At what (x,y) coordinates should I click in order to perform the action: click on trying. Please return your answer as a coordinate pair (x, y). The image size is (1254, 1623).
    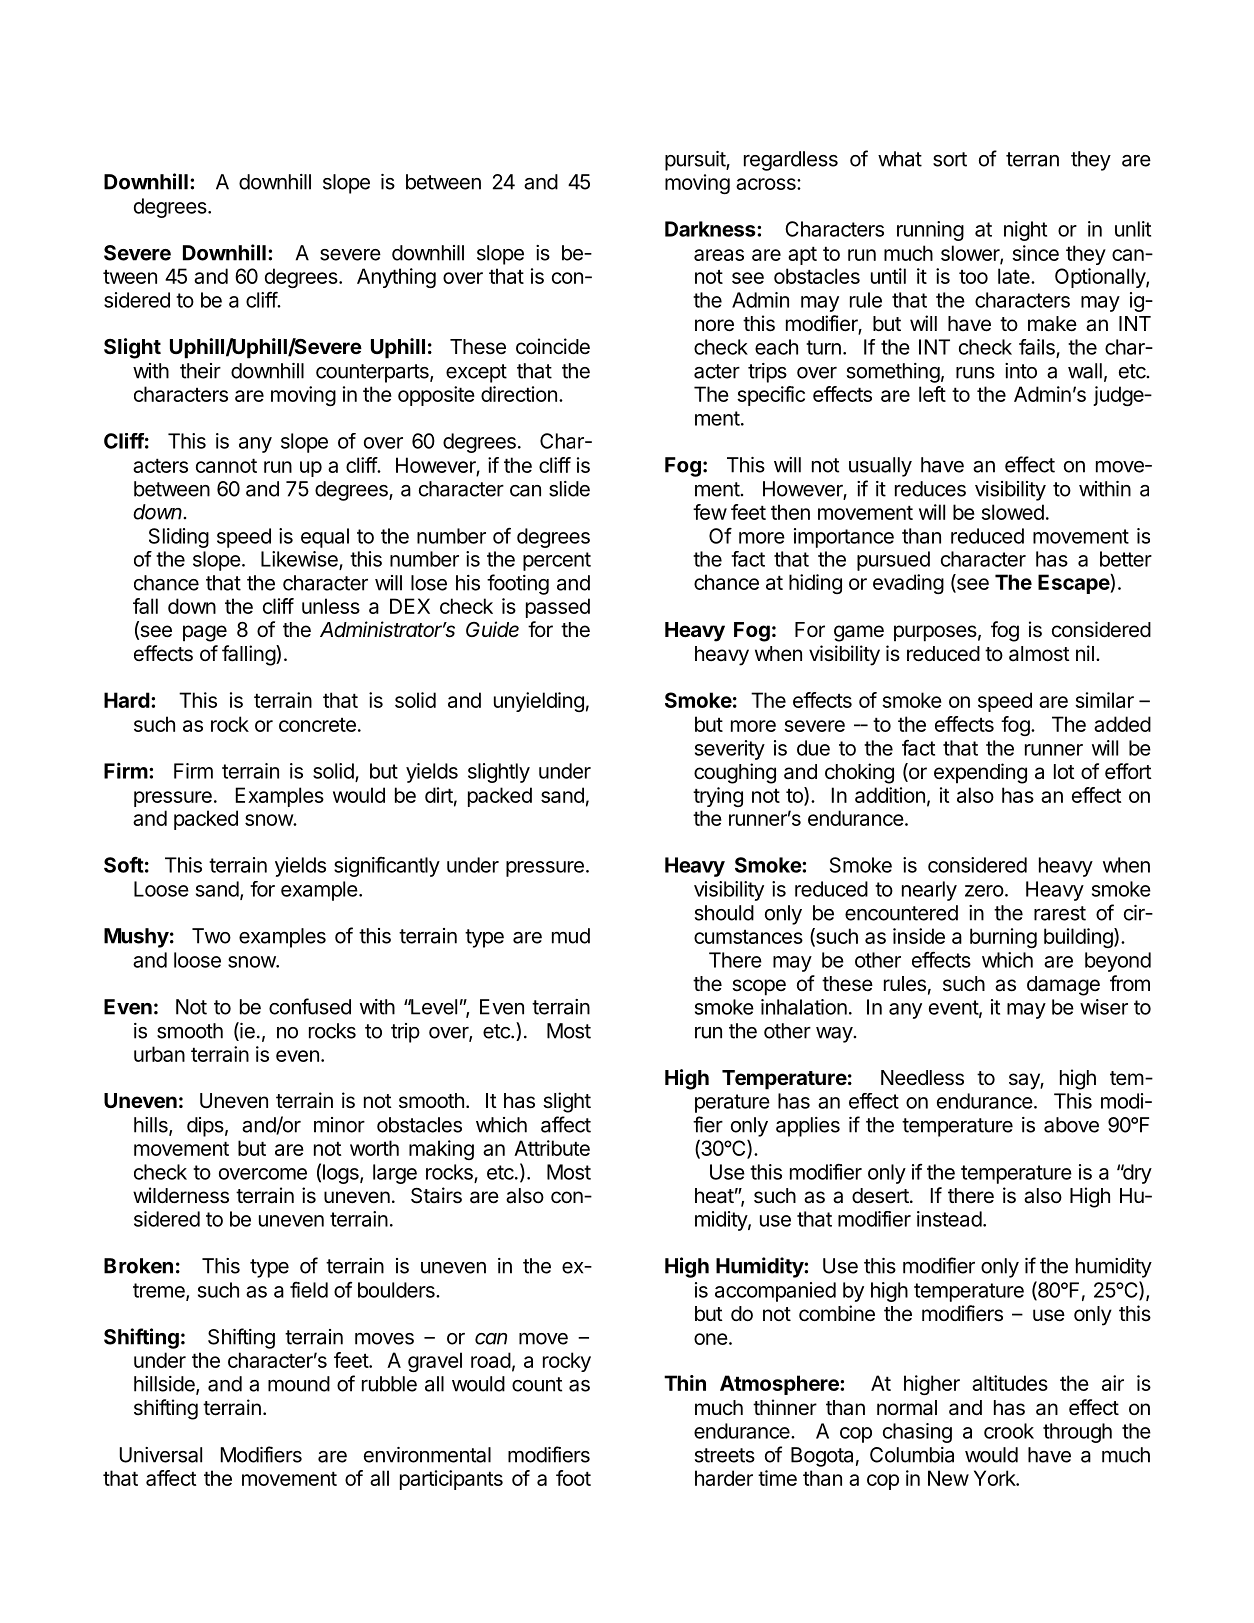
    Looking at the image, I should click on (718, 797).
